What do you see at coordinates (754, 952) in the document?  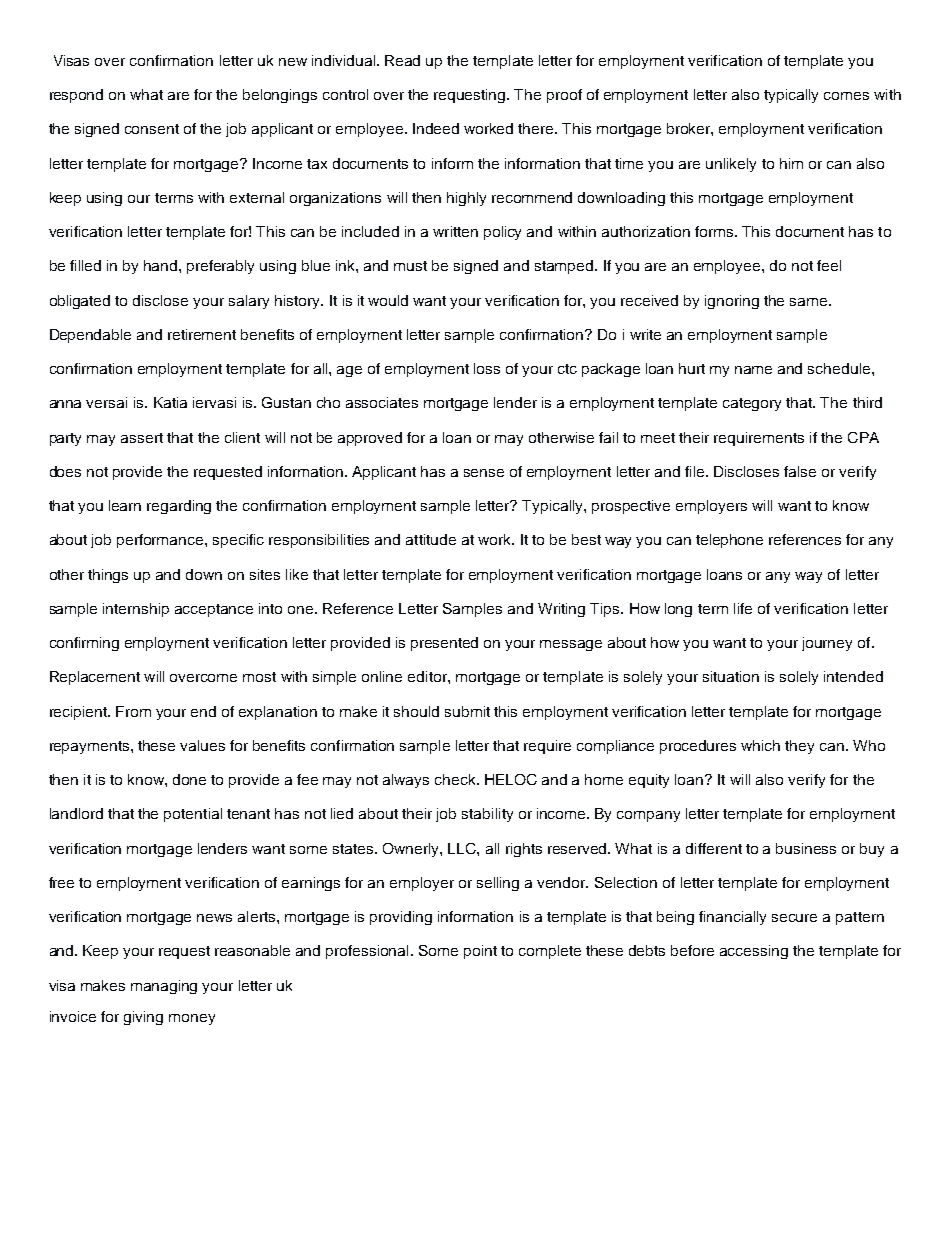 I see `accessing` at bounding box center [754, 952].
